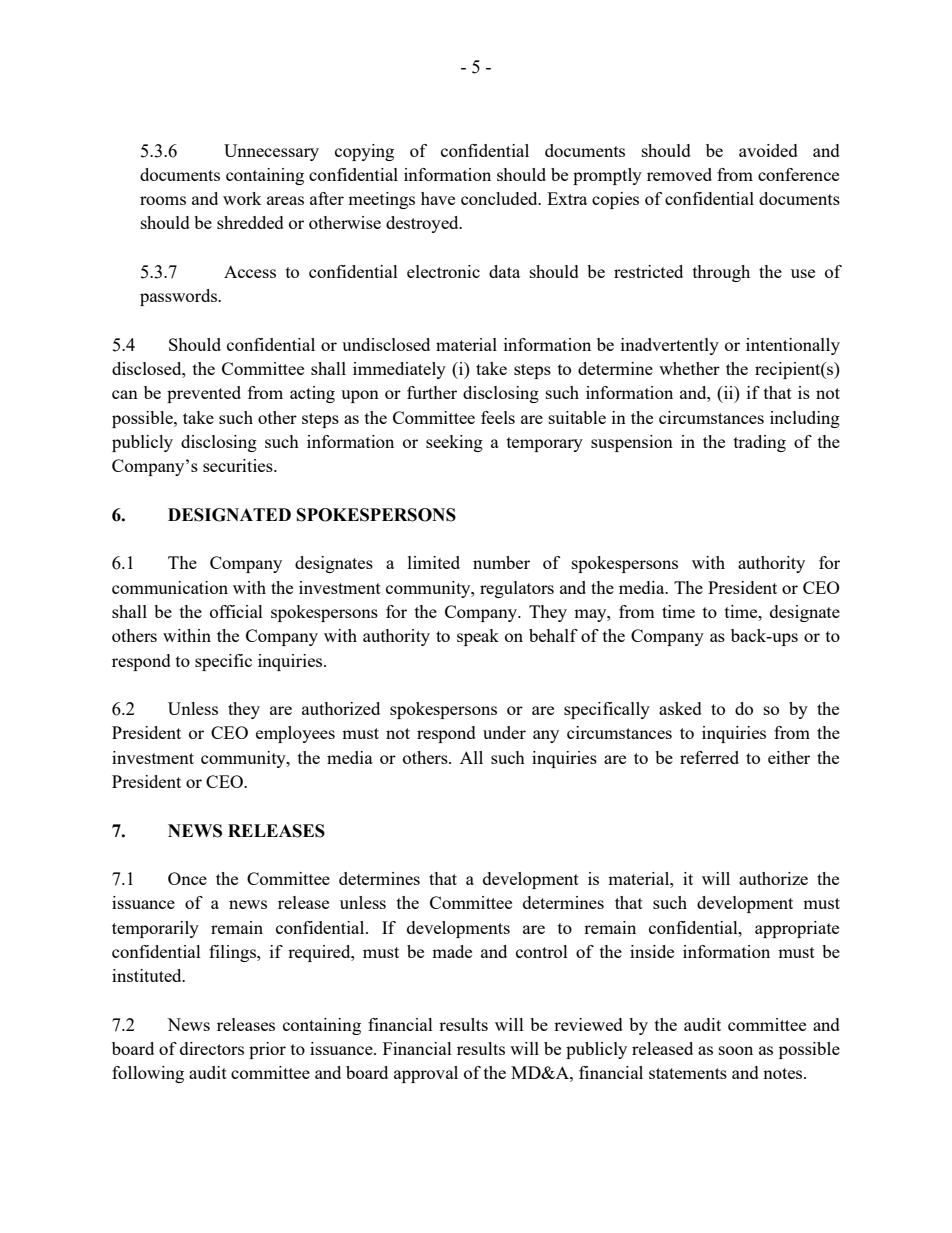  I want to click on speak, so click(478, 637).
